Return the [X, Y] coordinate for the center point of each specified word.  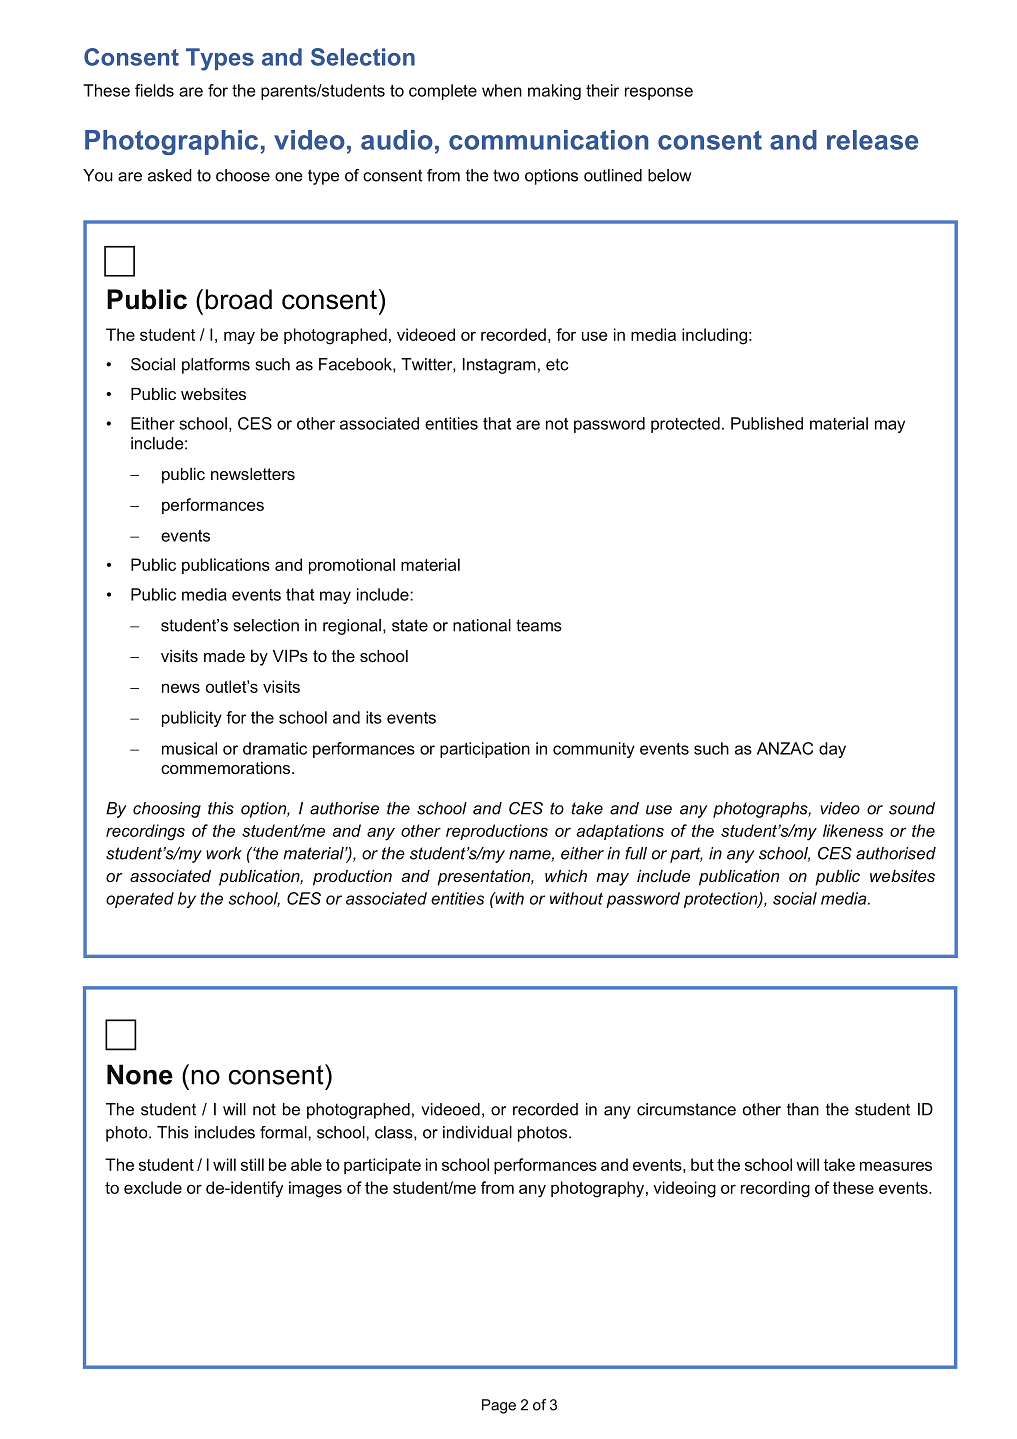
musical [189, 748]
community [594, 750]
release [872, 140]
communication [549, 140]
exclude [153, 1187]
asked [170, 175]
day [832, 750]
